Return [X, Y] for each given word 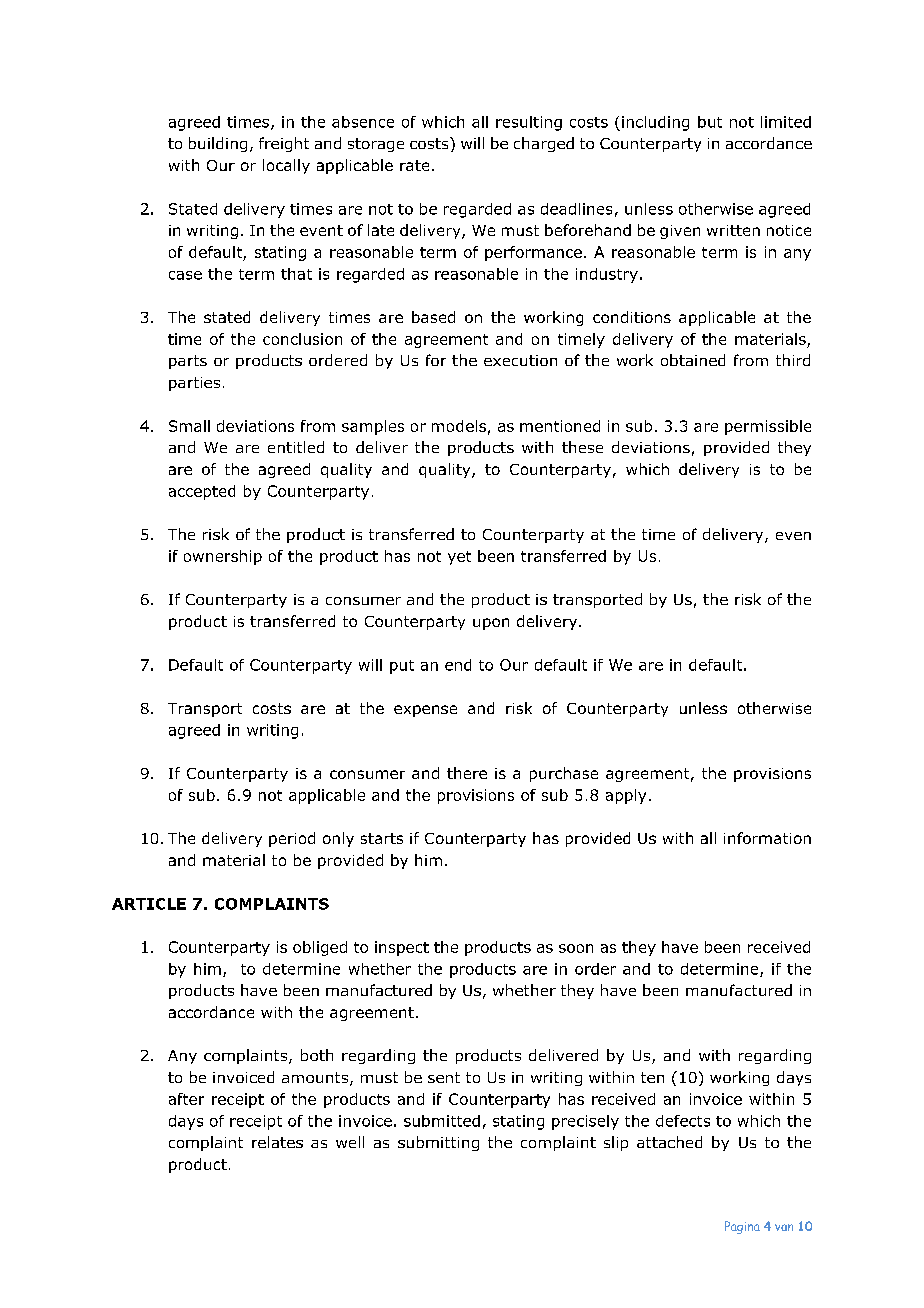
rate [414, 165]
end [458, 665]
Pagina [742, 1227]
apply [626, 796]
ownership [223, 557]
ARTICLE [149, 904]
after [186, 1099]
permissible [768, 427]
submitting [438, 1143]
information [767, 838]
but [710, 122]
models [459, 426]
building [218, 144]
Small [189, 426]
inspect [402, 948]
